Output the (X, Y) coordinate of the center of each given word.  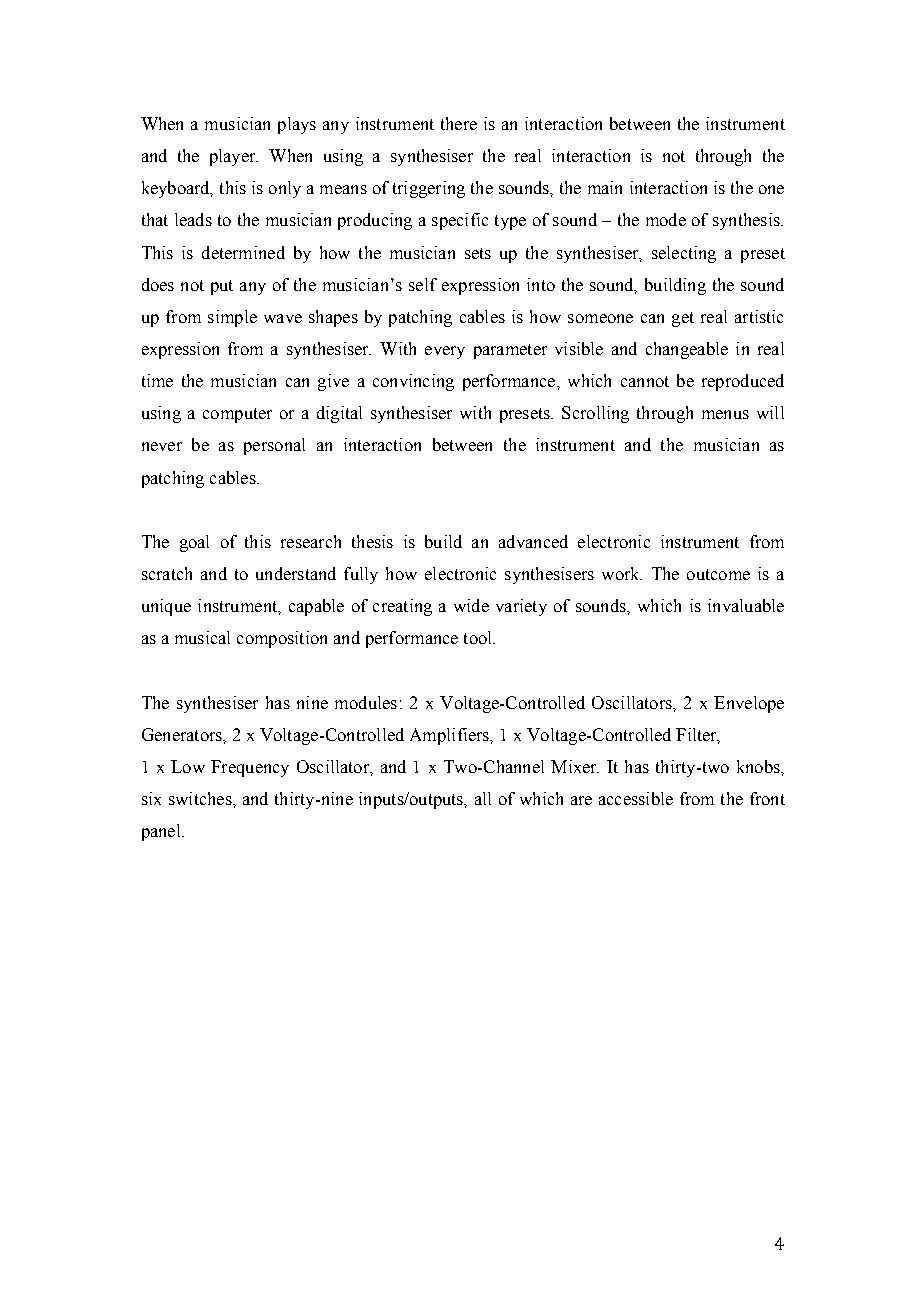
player (234, 157)
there (459, 123)
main (605, 187)
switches (201, 798)
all (483, 798)
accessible (636, 798)
